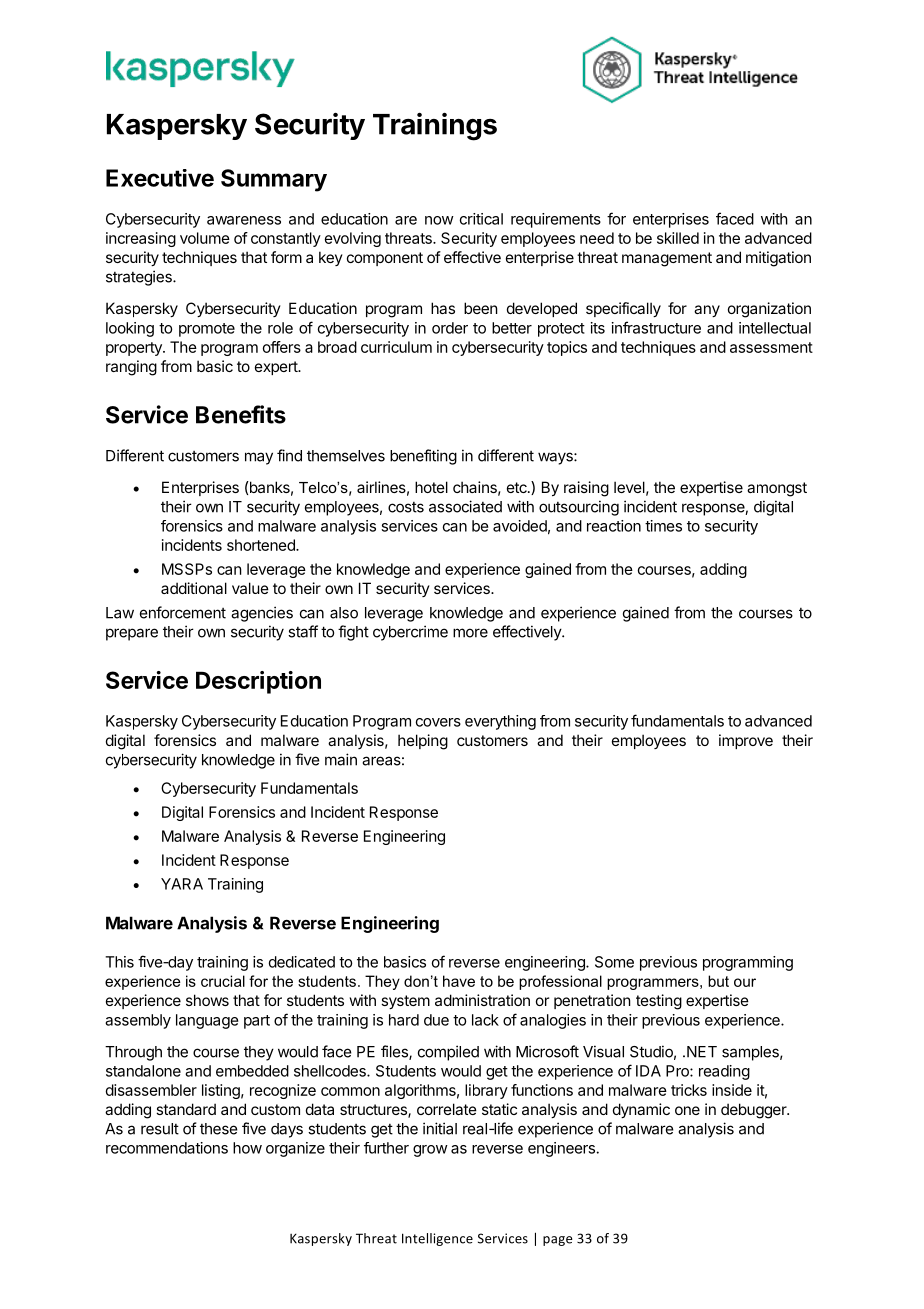  I want to click on Description, so click(258, 682).
